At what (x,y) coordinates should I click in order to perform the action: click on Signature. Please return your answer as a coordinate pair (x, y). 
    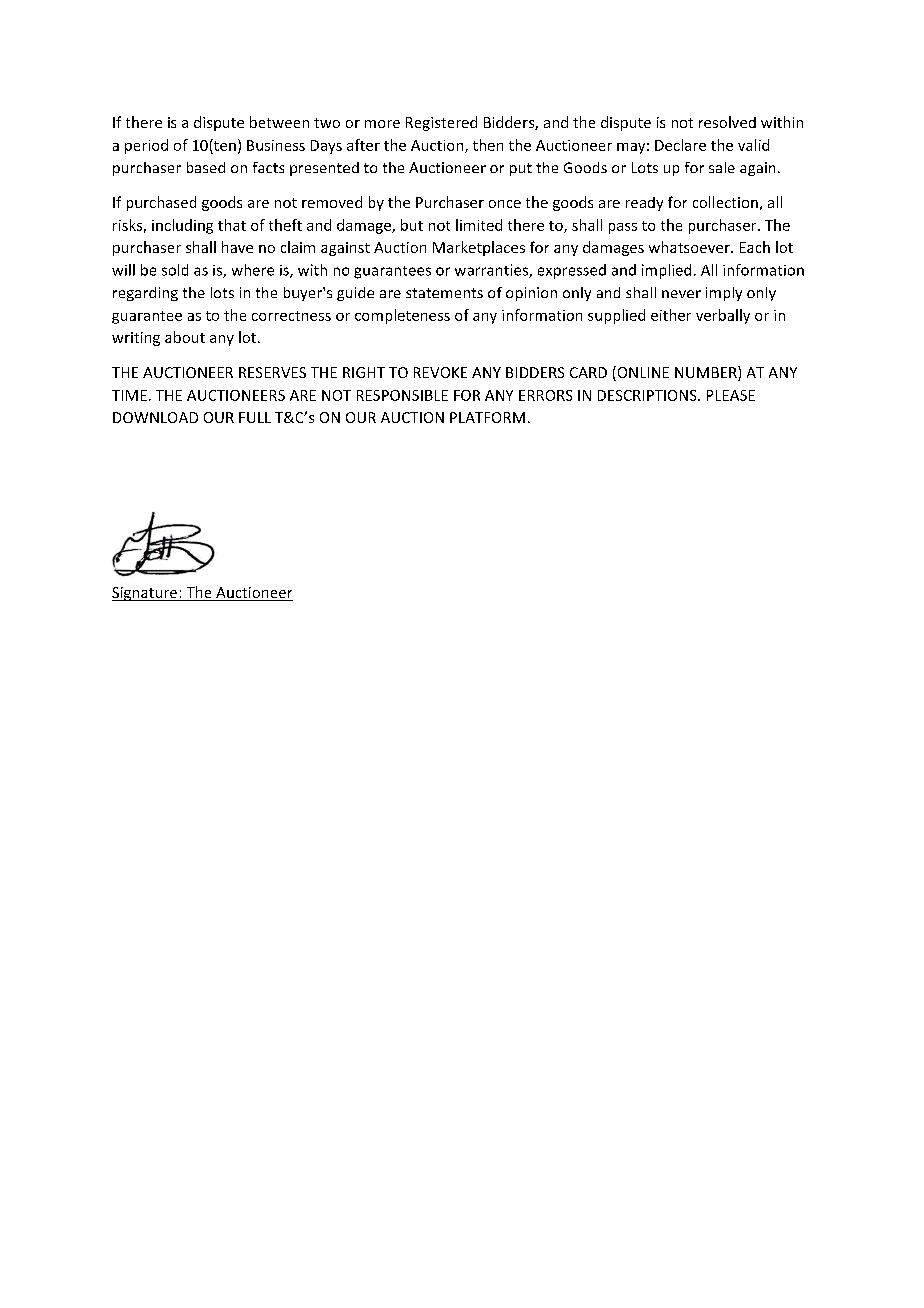
    Looking at the image, I should click on (146, 594).
